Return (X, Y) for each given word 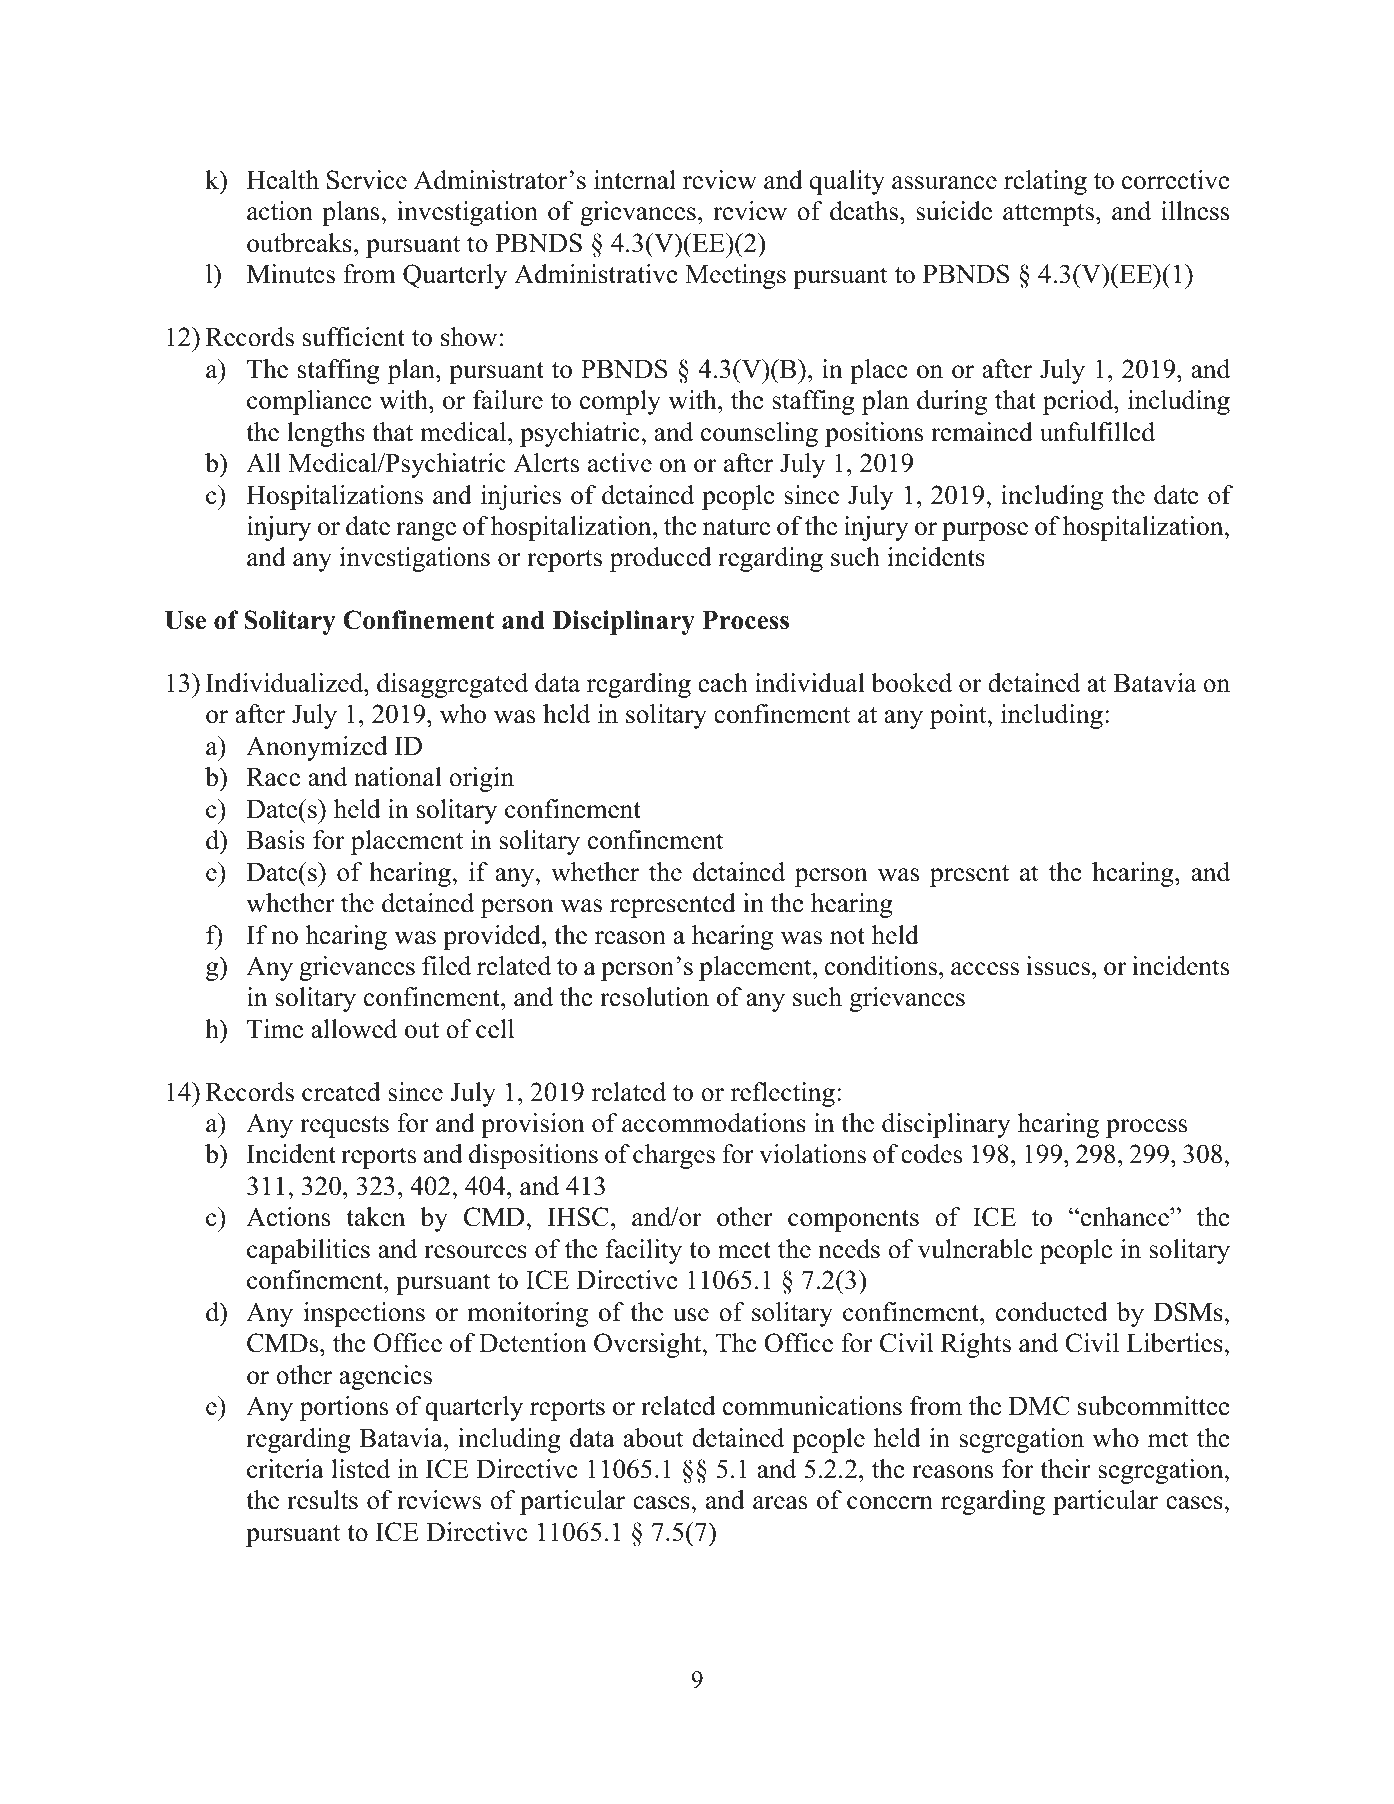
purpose (985, 531)
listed (361, 1469)
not (847, 936)
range (426, 531)
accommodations (714, 1123)
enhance (1125, 1217)
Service (367, 180)
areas (780, 1503)
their (1065, 1469)
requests (344, 1127)
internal (635, 180)
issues (1058, 966)
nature (736, 527)
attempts (1050, 215)
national (398, 777)
